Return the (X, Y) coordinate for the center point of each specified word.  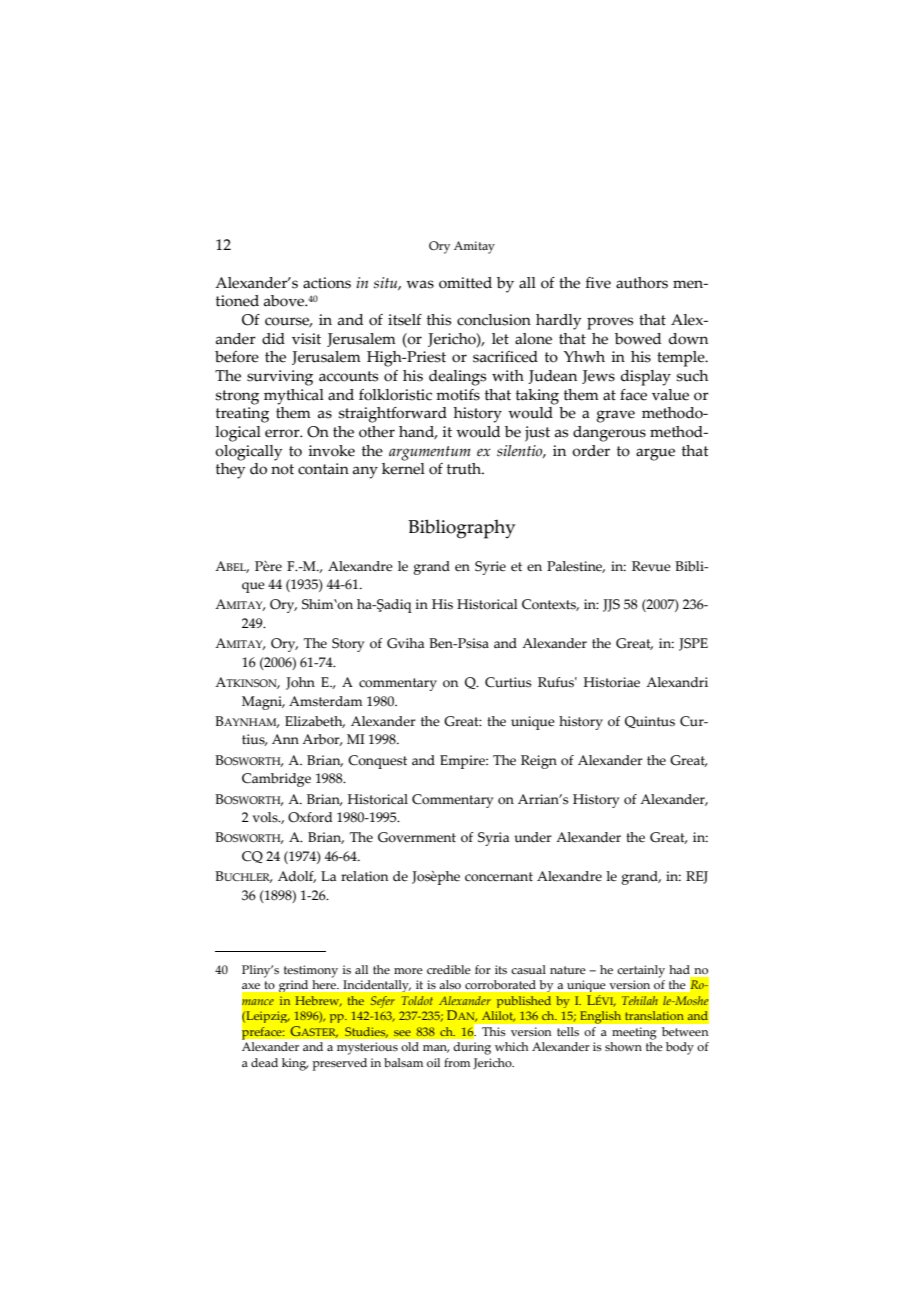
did (273, 339)
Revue (651, 566)
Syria (493, 839)
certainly (641, 971)
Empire (463, 762)
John (300, 683)
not (282, 469)
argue (655, 454)
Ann (285, 739)
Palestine (576, 567)
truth (465, 469)
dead (264, 1062)
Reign (539, 762)
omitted (465, 283)
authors (642, 283)
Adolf (297, 877)
